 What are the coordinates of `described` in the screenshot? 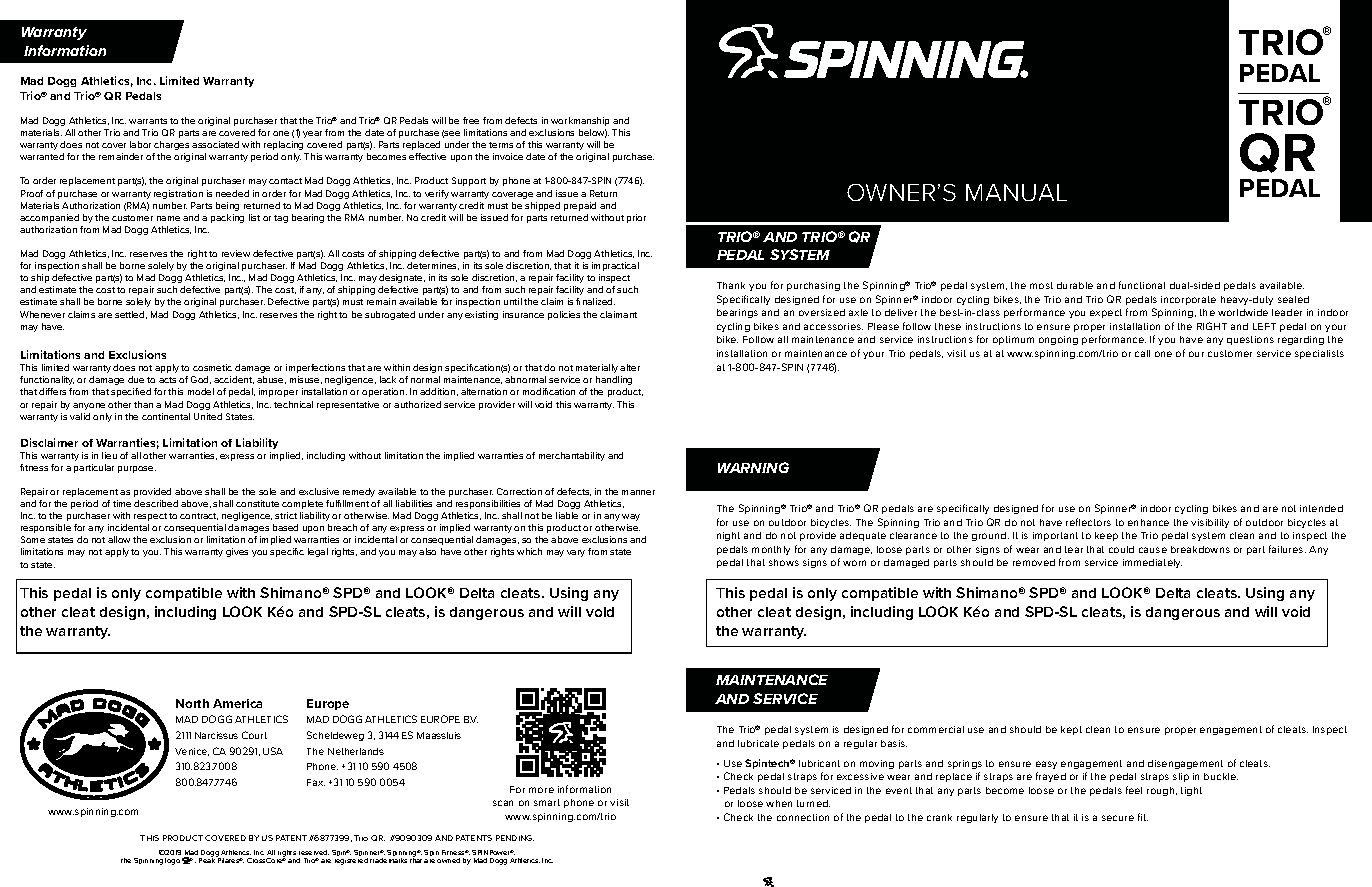 It's located at (156, 503).
